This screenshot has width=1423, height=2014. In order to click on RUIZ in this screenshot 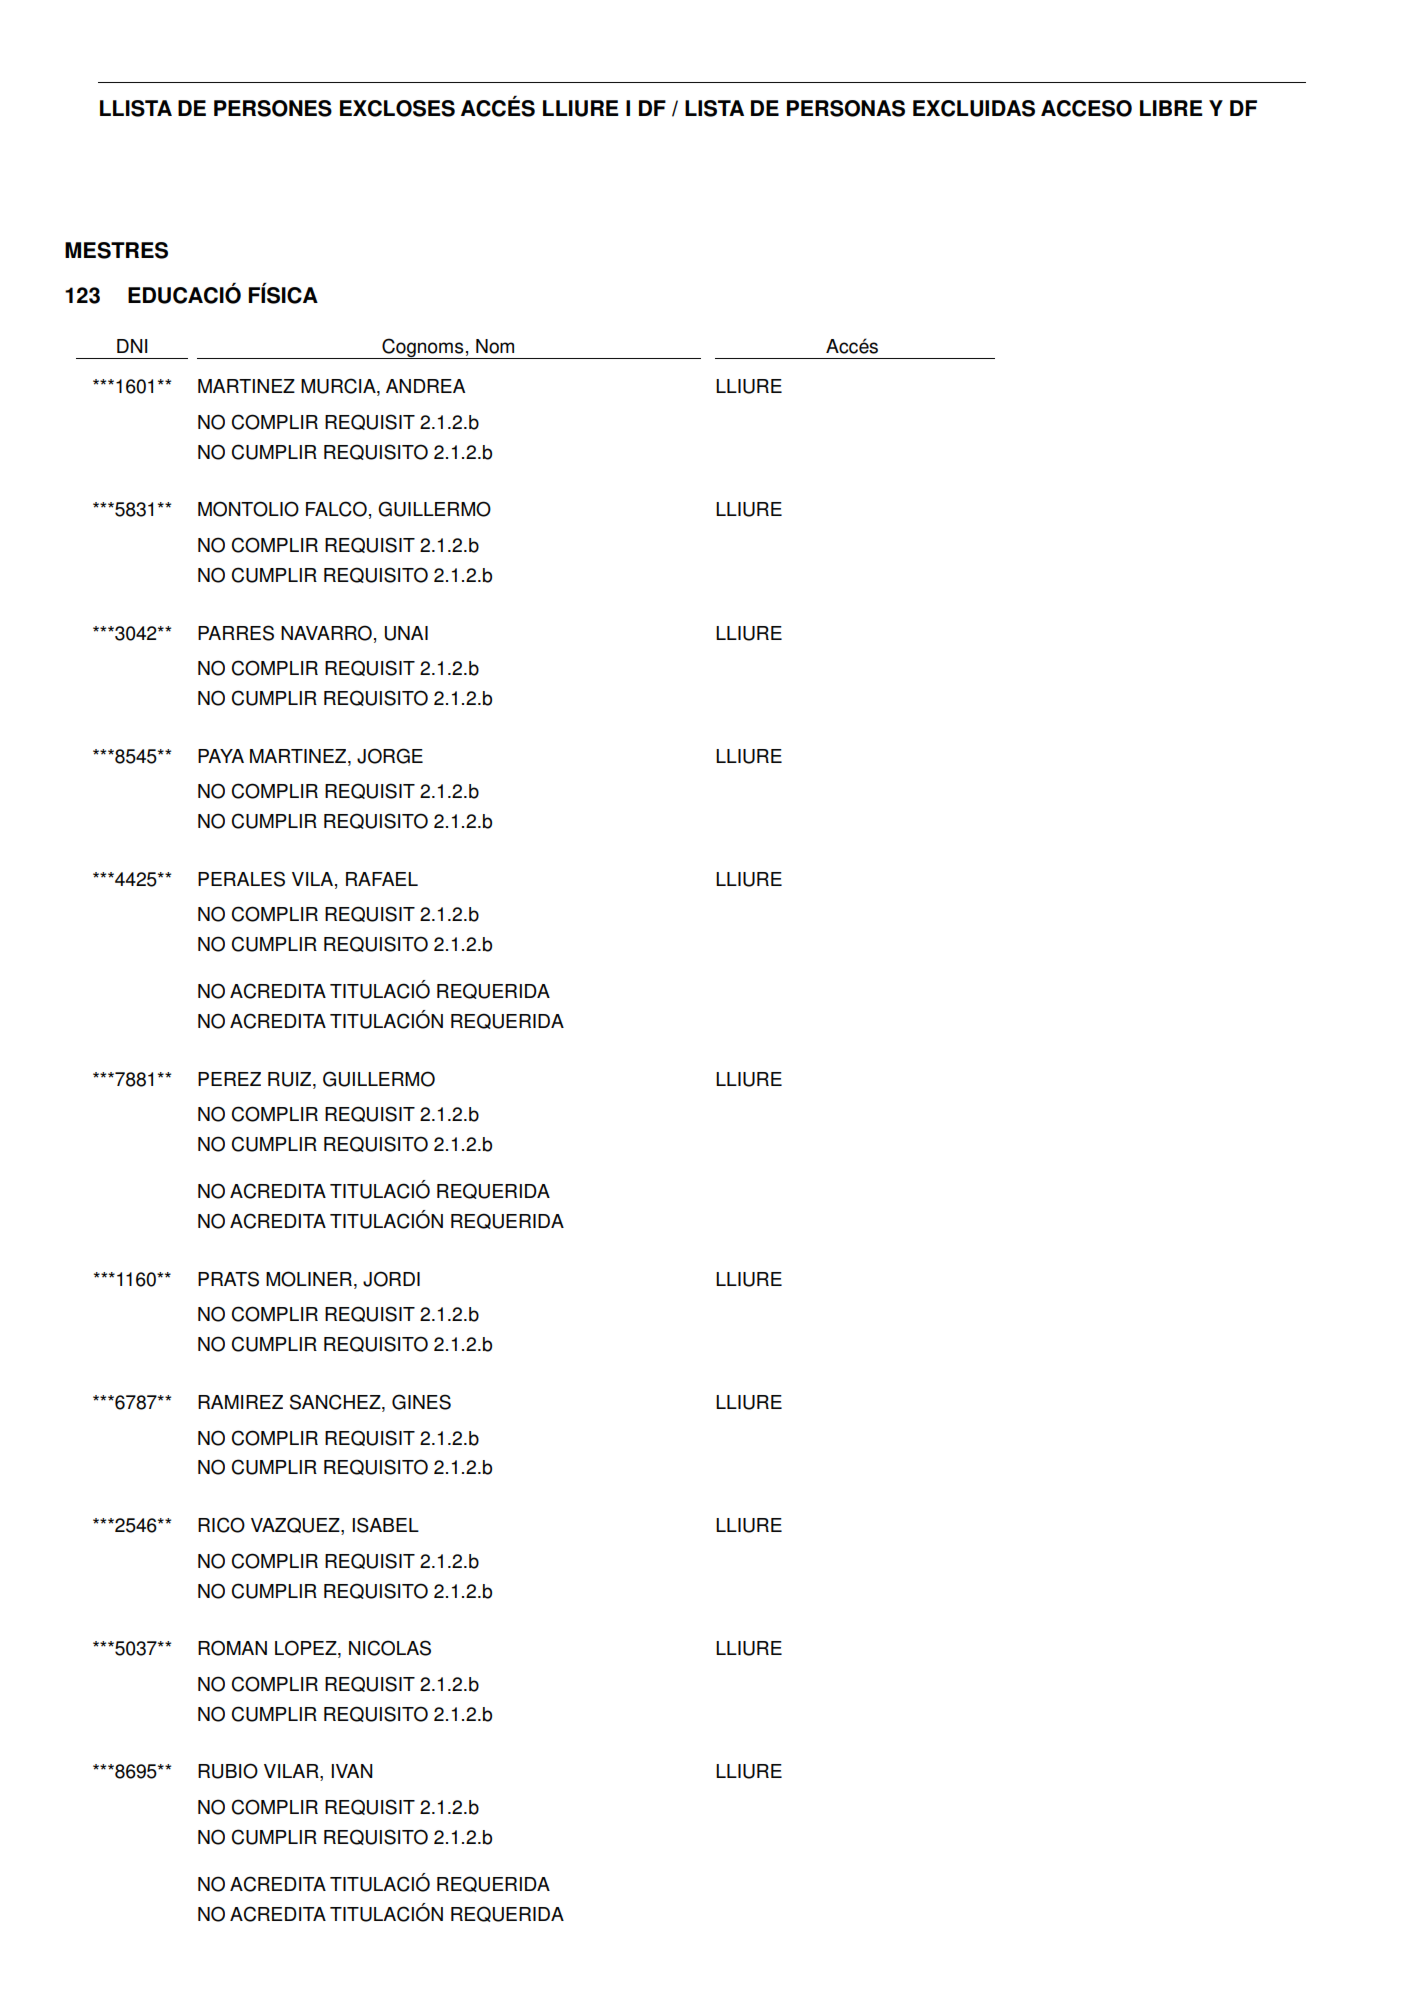, I will do `click(291, 1080)`.
